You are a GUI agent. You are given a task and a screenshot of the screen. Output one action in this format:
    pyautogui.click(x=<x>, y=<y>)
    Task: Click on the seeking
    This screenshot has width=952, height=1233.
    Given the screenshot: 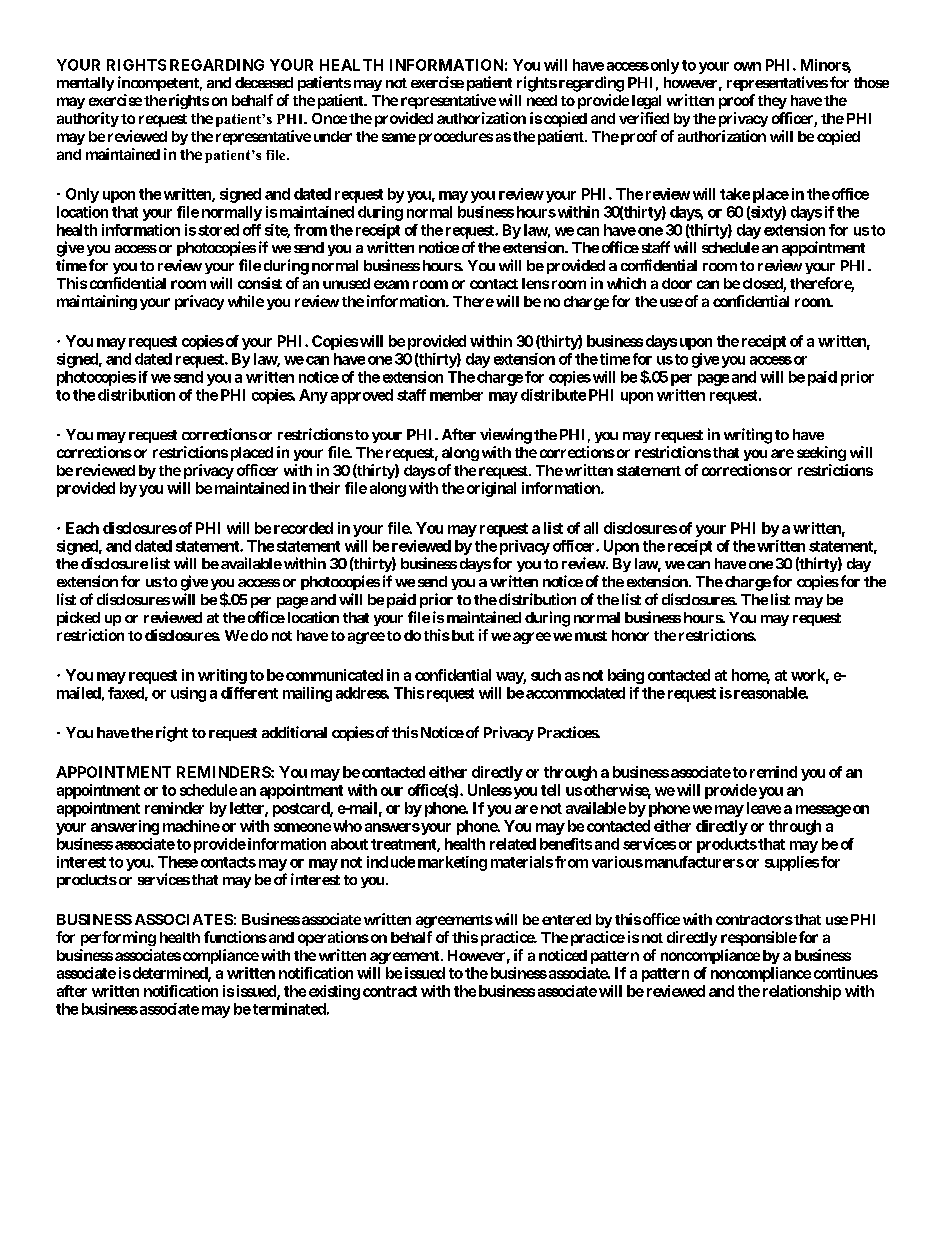 What is the action you would take?
    pyautogui.click(x=821, y=453)
